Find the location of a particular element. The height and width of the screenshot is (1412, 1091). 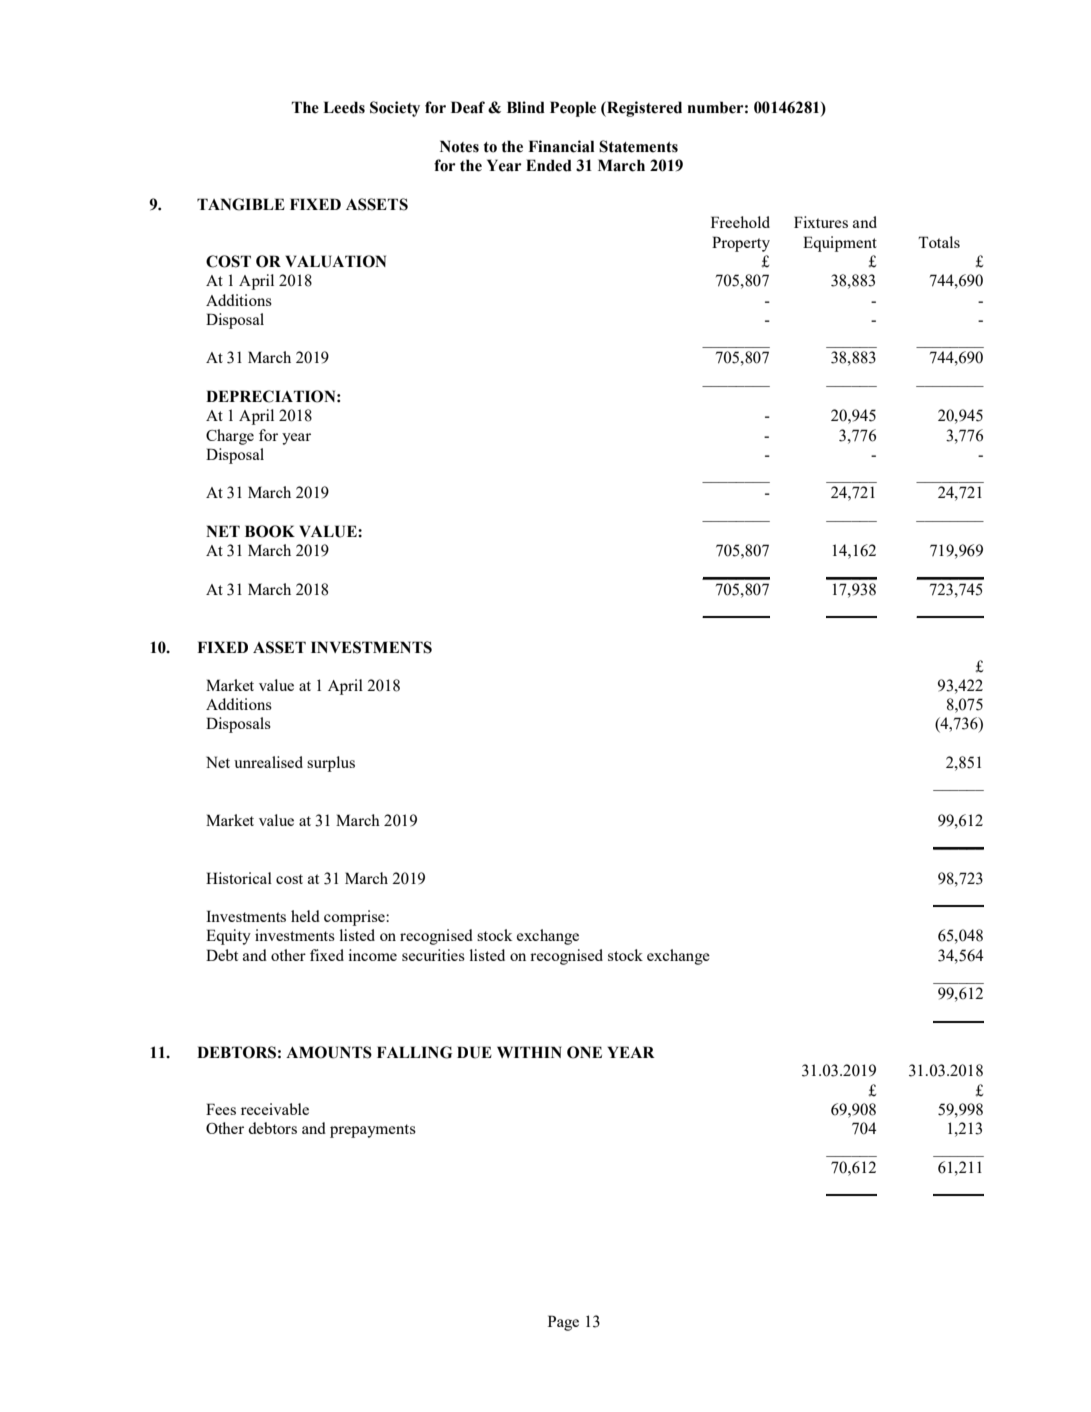

Fixtures is located at coordinates (821, 222).
